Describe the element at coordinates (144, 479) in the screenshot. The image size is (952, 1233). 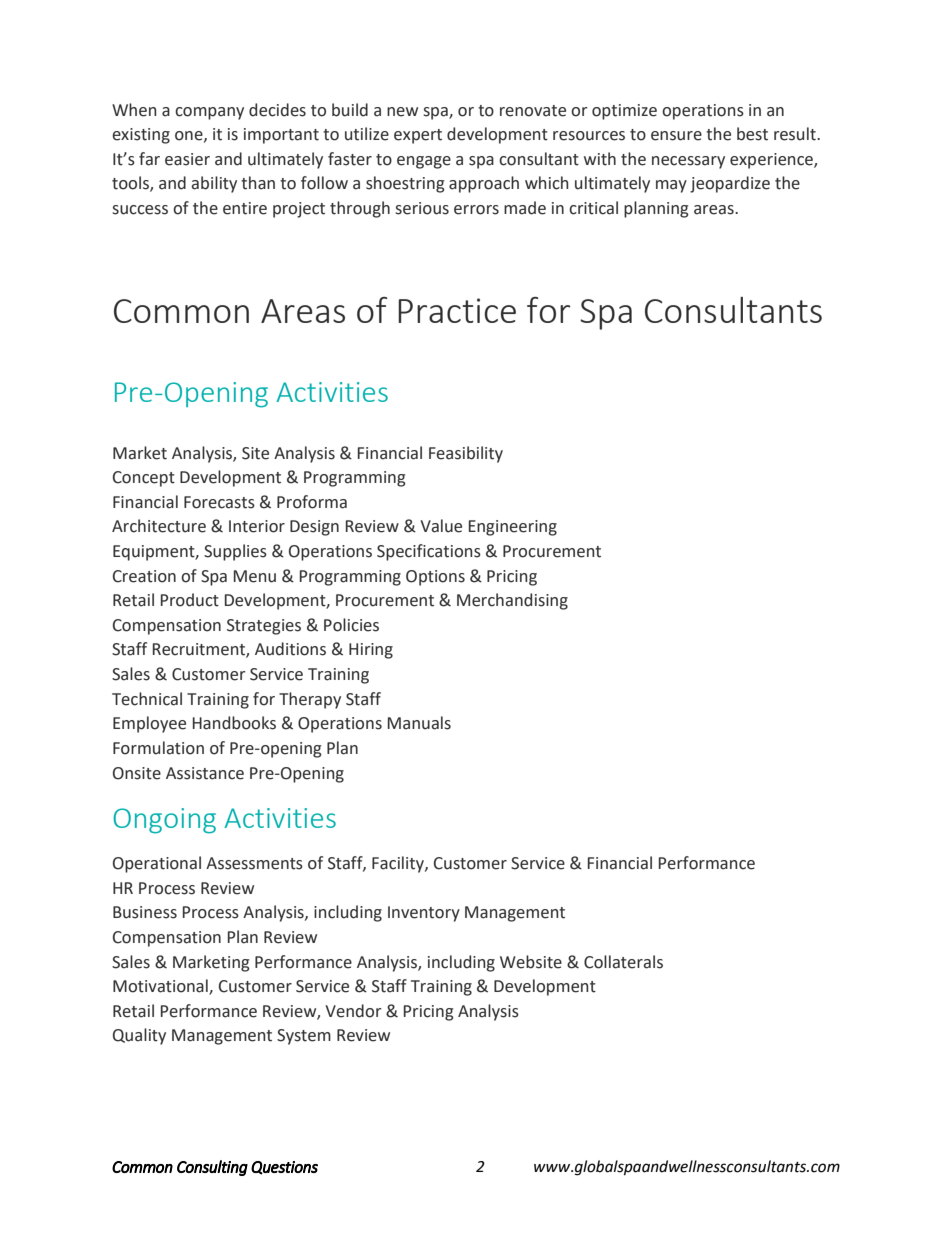
I see `Concept` at that location.
